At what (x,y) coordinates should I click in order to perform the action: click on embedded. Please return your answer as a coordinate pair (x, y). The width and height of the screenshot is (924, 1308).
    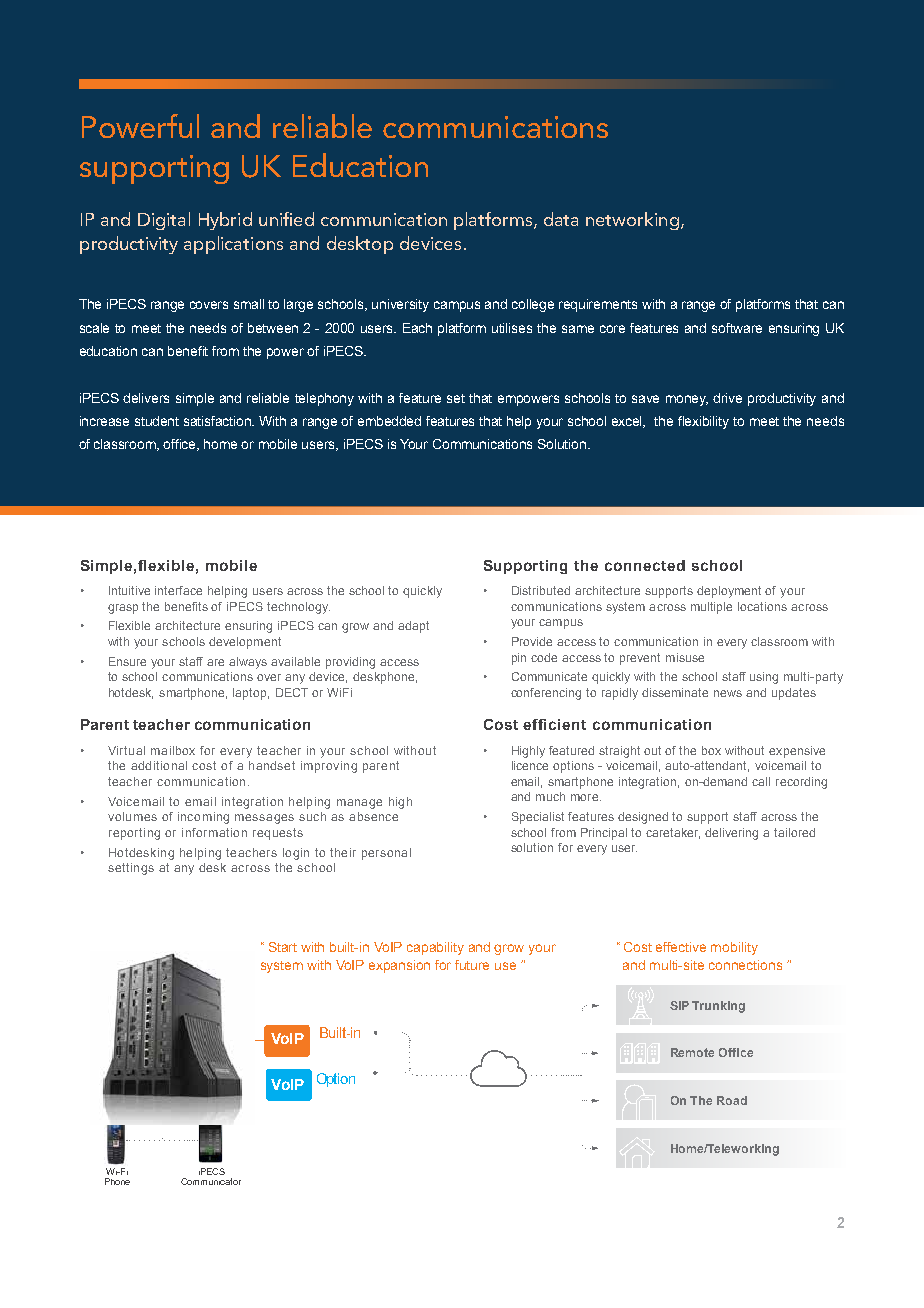
    Looking at the image, I should click on (389, 421).
